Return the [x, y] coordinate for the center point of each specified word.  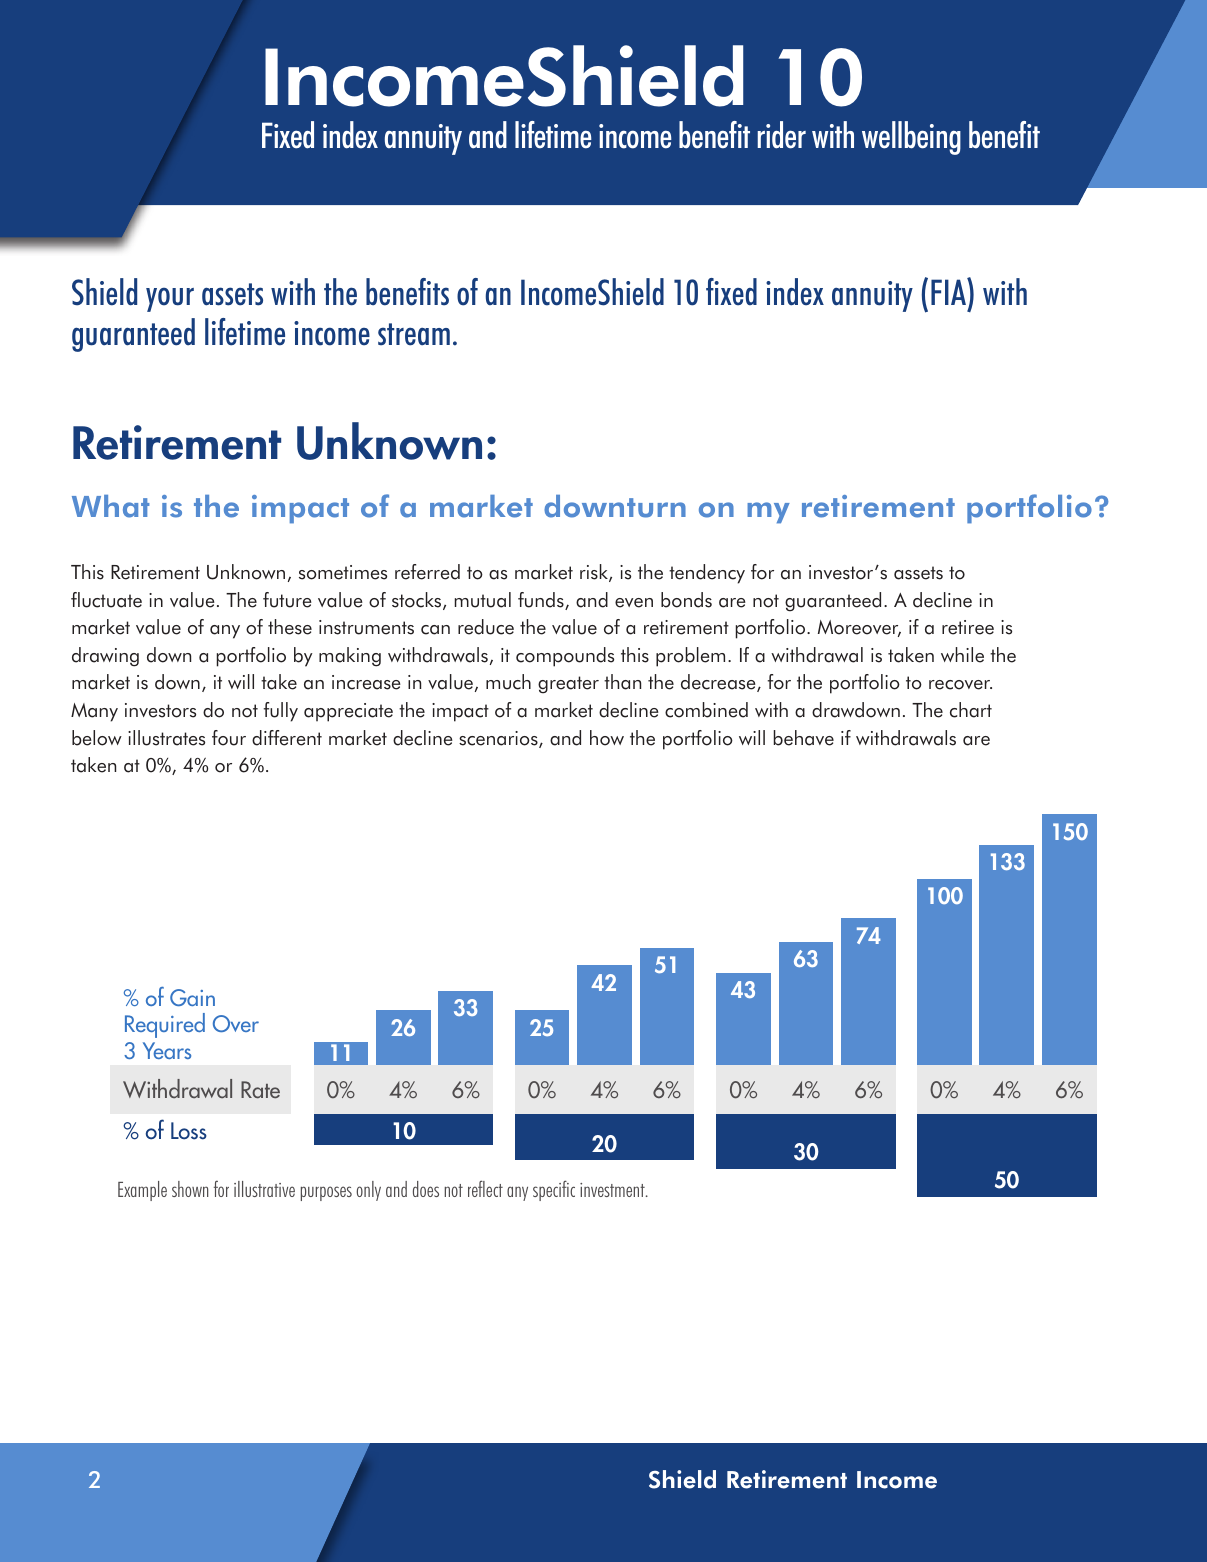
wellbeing [911, 138]
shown [190, 1189]
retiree [968, 627]
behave [804, 738]
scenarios [499, 739]
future [287, 600]
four [229, 738]
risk [595, 573]
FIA [949, 291]
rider [782, 135]
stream [414, 334]
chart [971, 710]
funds [542, 601]
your [170, 300]
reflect [485, 1188]
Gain [192, 997]
